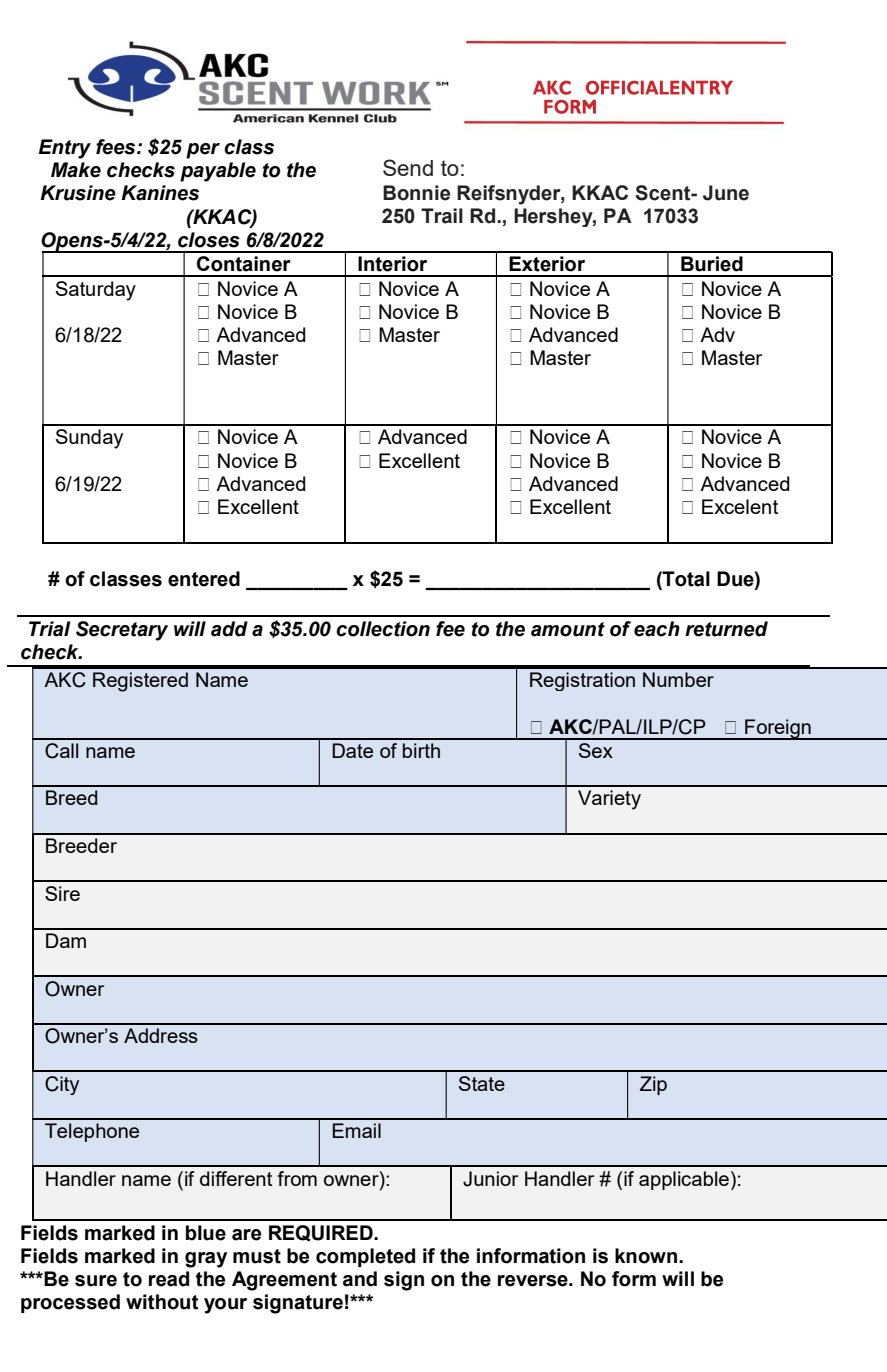 The width and height of the screenshot is (887, 1372). I want to click on Address, so click(161, 1035).
